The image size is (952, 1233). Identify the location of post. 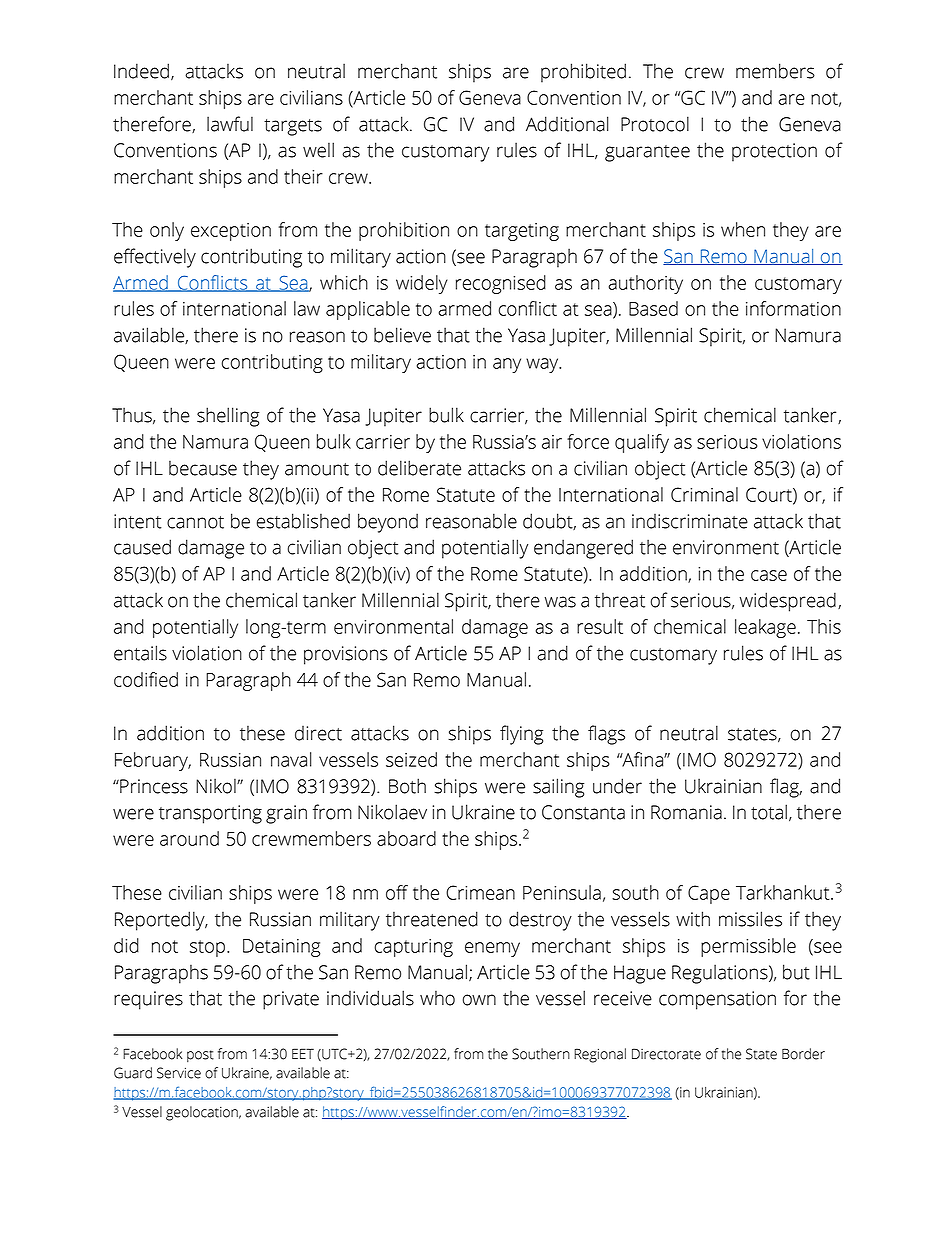
(200, 1056).
